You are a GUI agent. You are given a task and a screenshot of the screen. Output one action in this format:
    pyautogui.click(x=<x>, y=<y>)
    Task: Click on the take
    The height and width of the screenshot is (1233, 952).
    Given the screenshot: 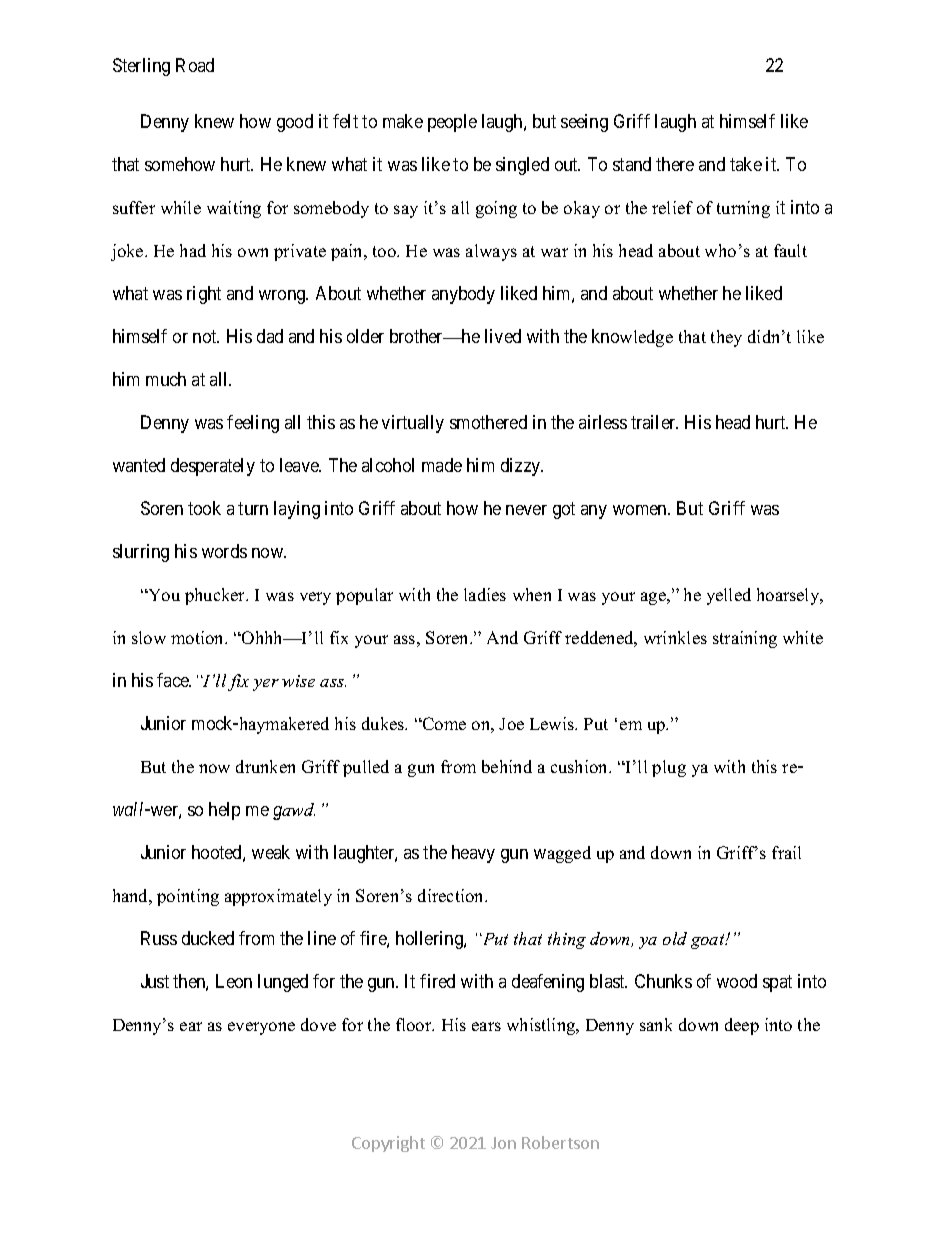 What is the action you would take?
    pyautogui.click(x=746, y=164)
